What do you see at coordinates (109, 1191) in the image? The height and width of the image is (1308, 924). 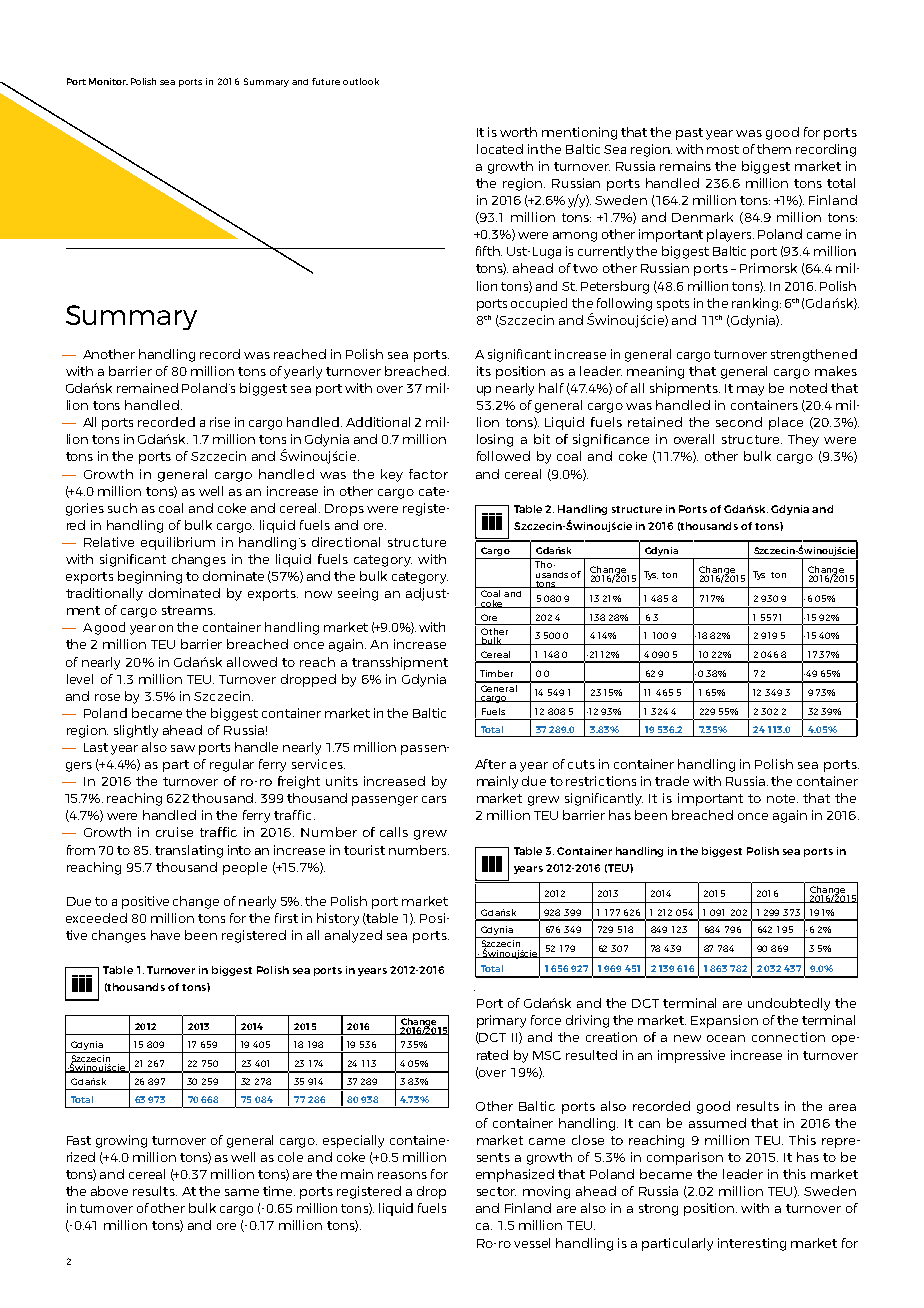 I see `above` at bounding box center [109, 1191].
